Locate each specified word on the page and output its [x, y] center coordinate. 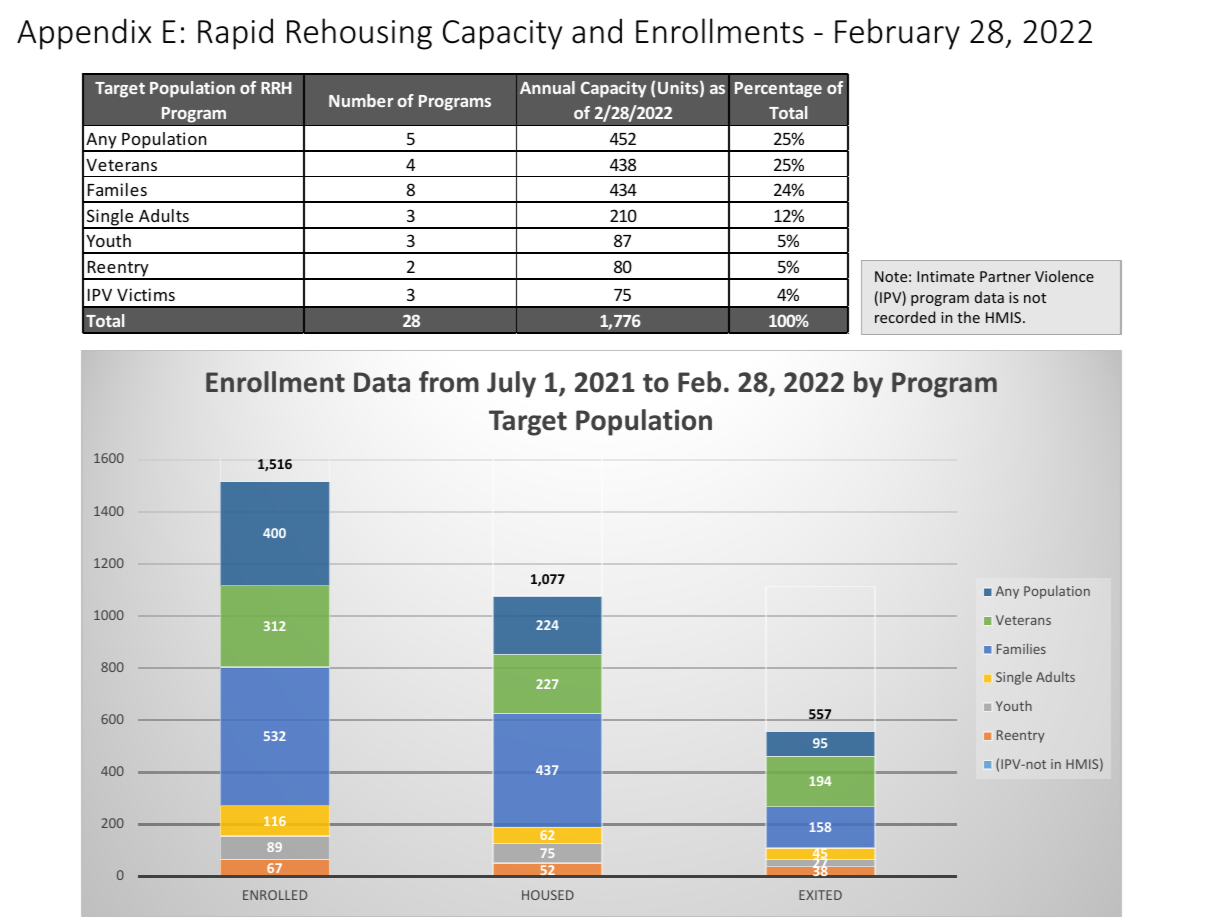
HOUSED [548, 895]
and [597, 31]
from [449, 382]
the [968, 317]
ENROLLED [275, 895]
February [897, 34]
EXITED [820, 895]
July [511, 384]
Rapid [235, 34]
